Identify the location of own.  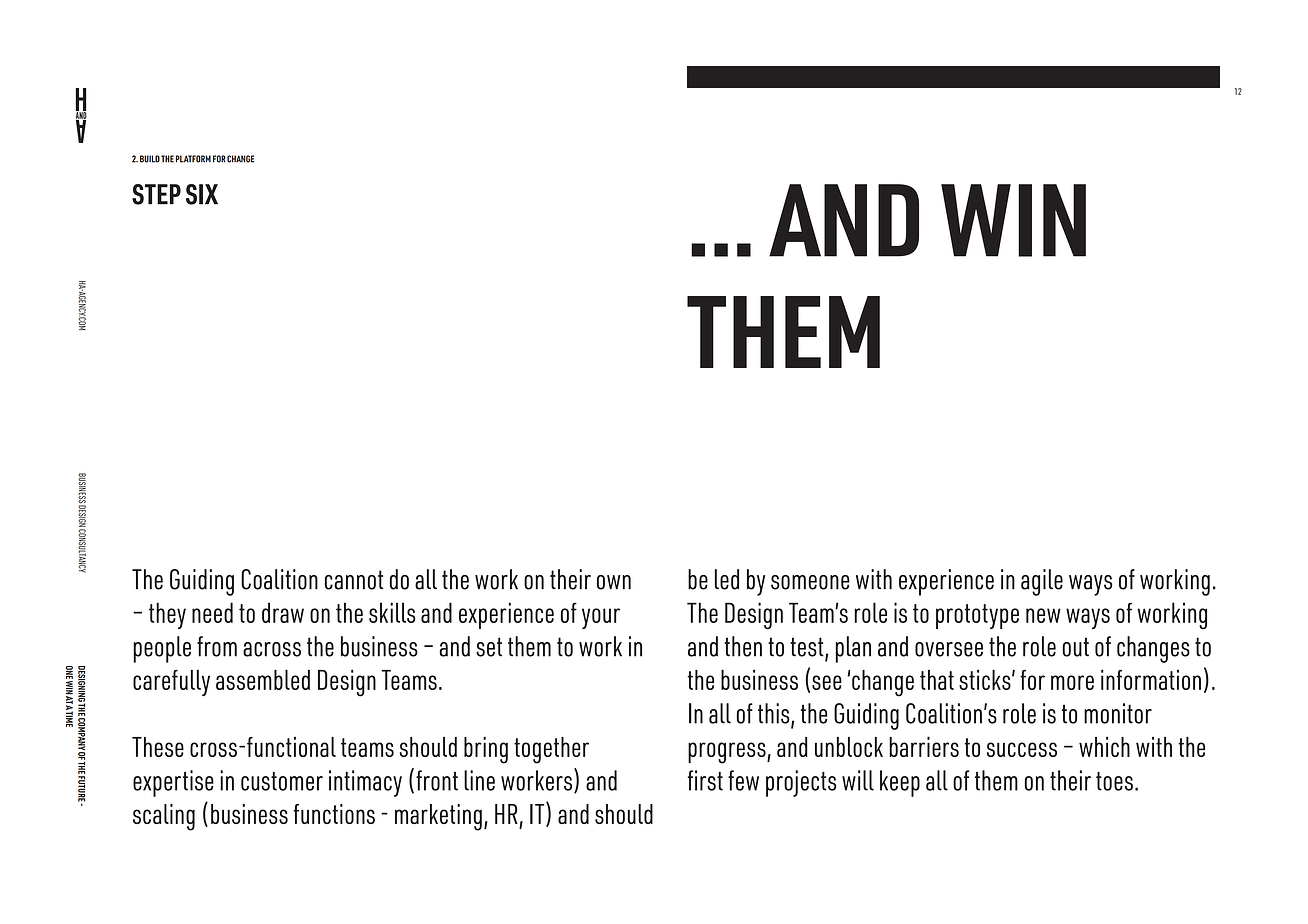
(614, 582).
